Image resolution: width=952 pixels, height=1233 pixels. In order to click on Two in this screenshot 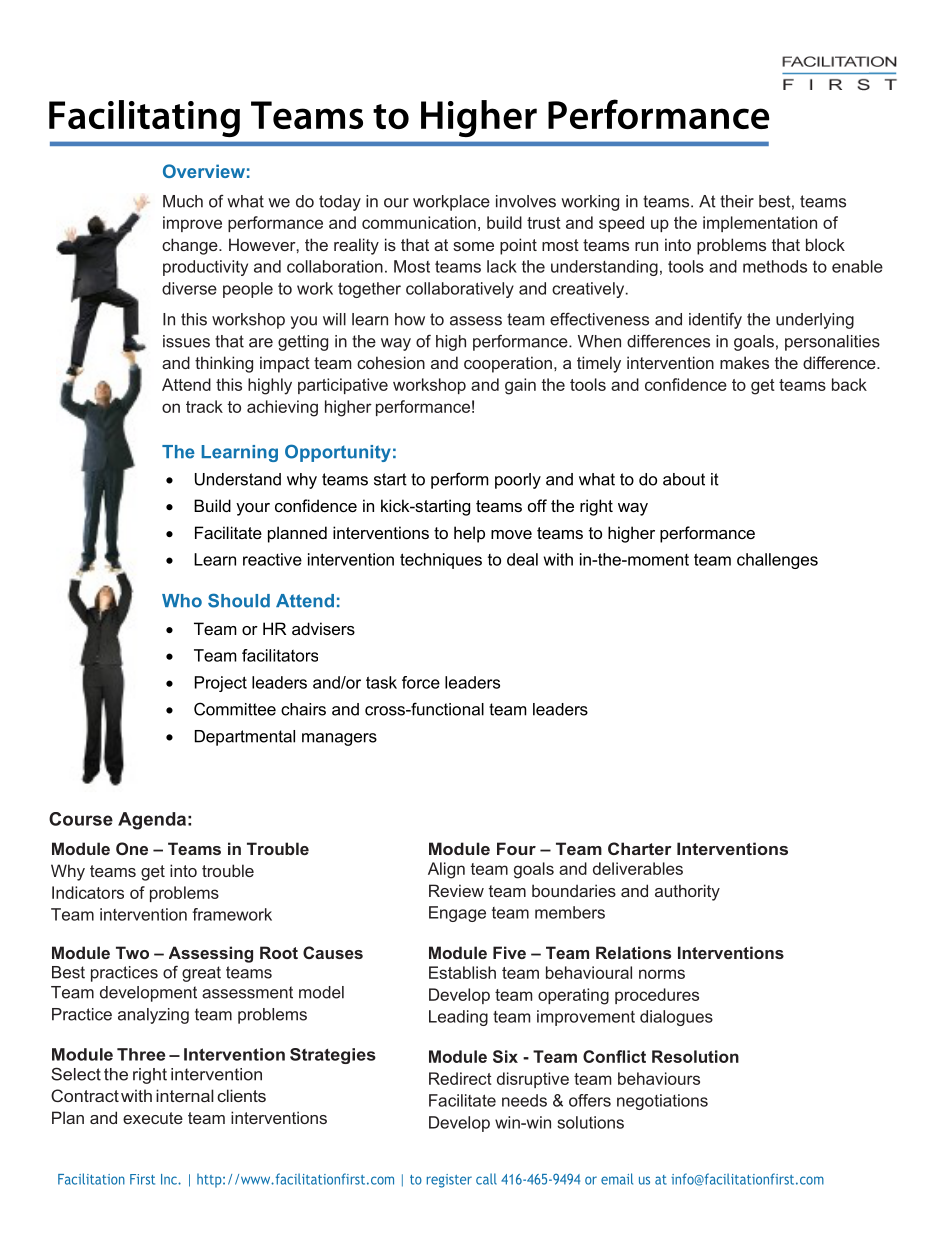, I will do `click(132, 952)`.
